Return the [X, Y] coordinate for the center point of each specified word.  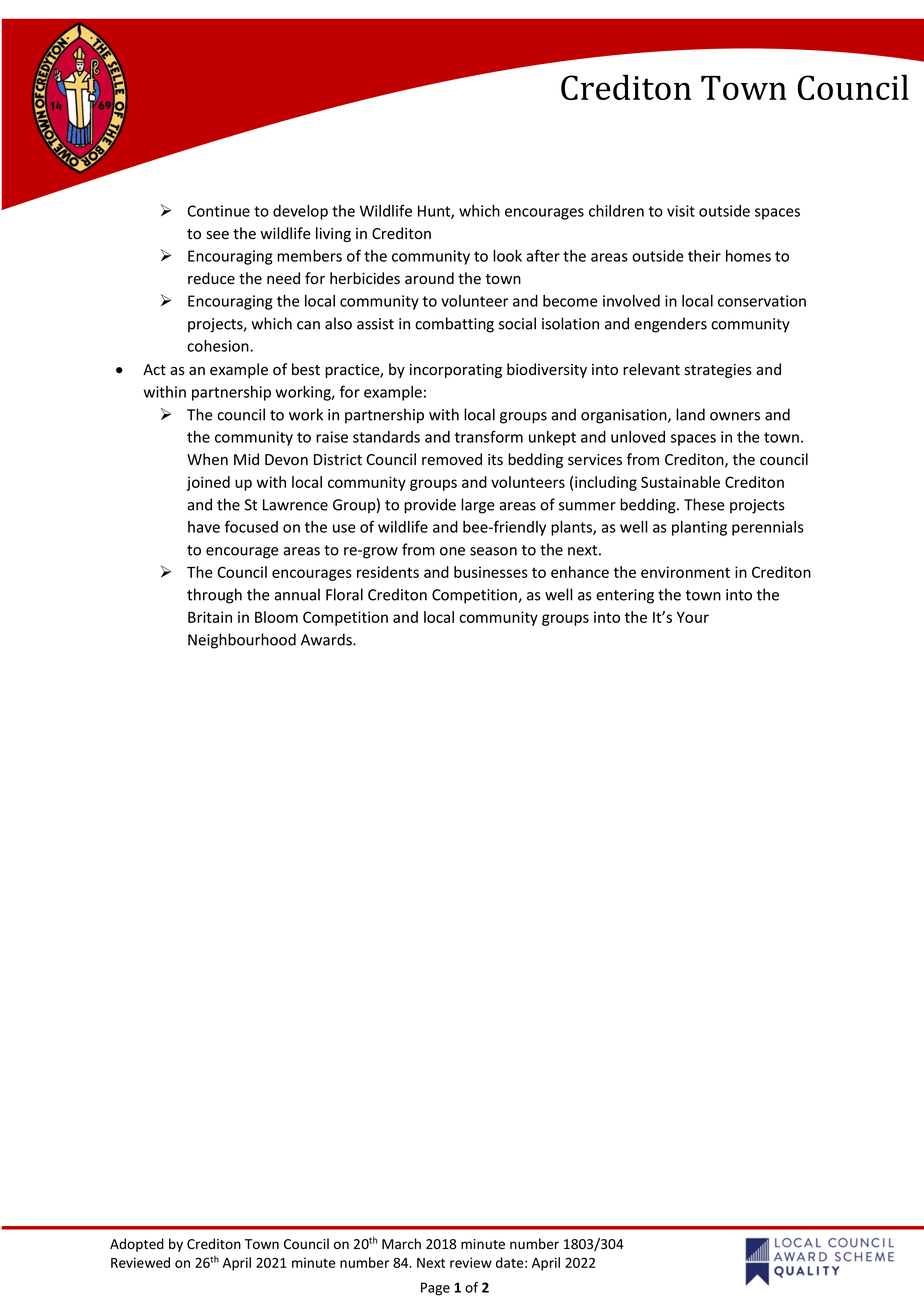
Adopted [137, 1245]
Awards [327, 639]
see [217, 235]
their [704, 256]
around [429, 278]
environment [685, 572]
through [214, 596]
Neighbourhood [242, 641]
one [452, 551]
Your [693, 617]
